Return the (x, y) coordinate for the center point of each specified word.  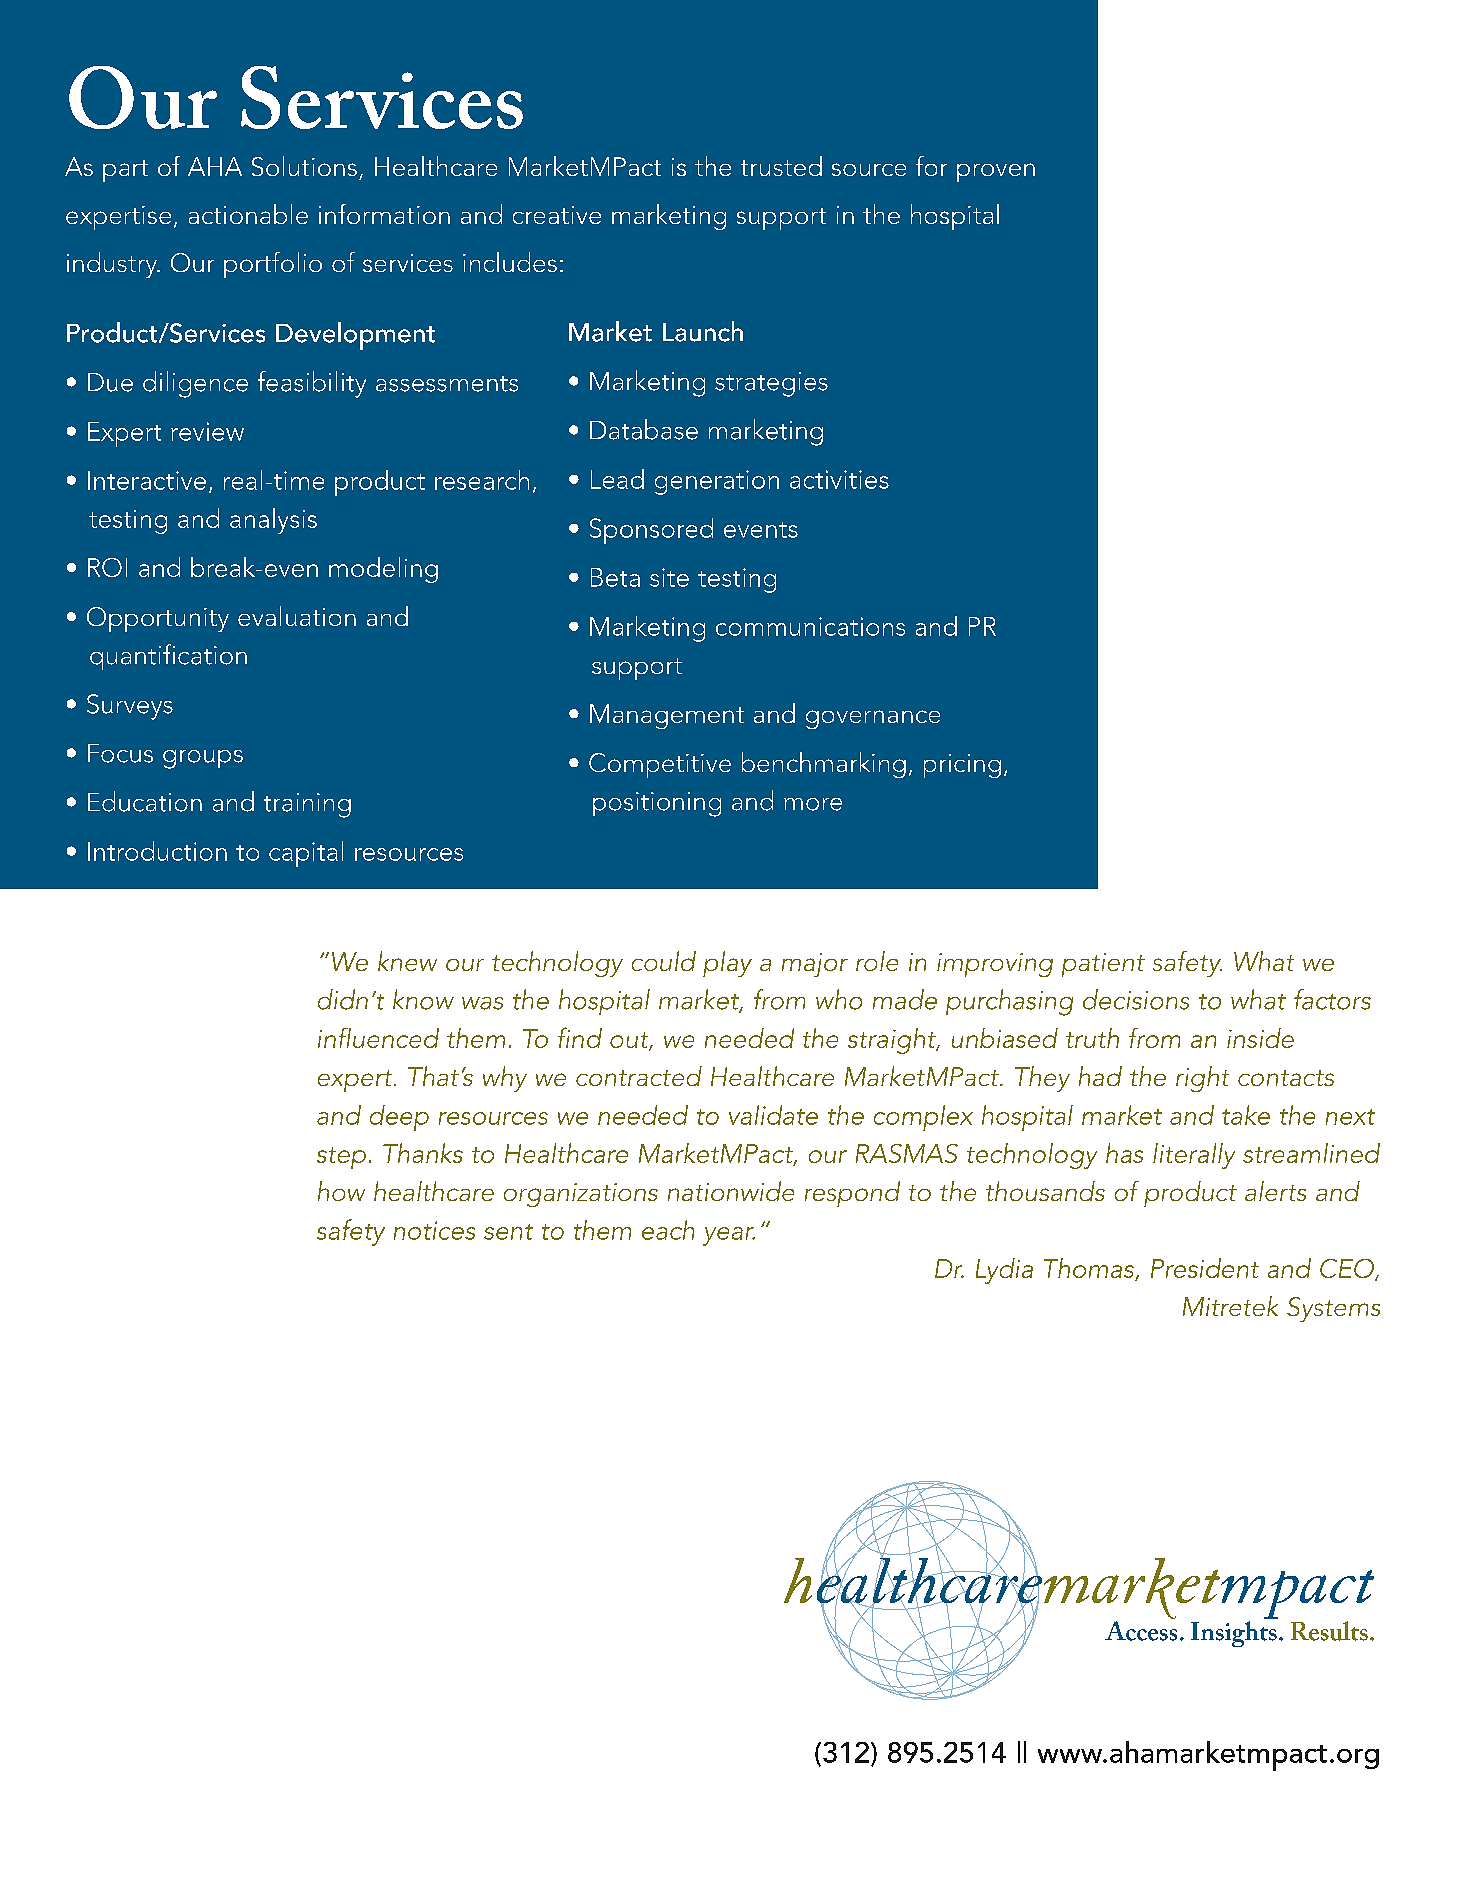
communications (810, 626)
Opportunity (158, 619)
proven (996, 172)
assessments (447, 384)
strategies (771, 384)
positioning (657, 804)
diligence (195, 384)
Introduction (157, 851)
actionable (248, 214)
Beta (615, 577)
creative (557, 215)
